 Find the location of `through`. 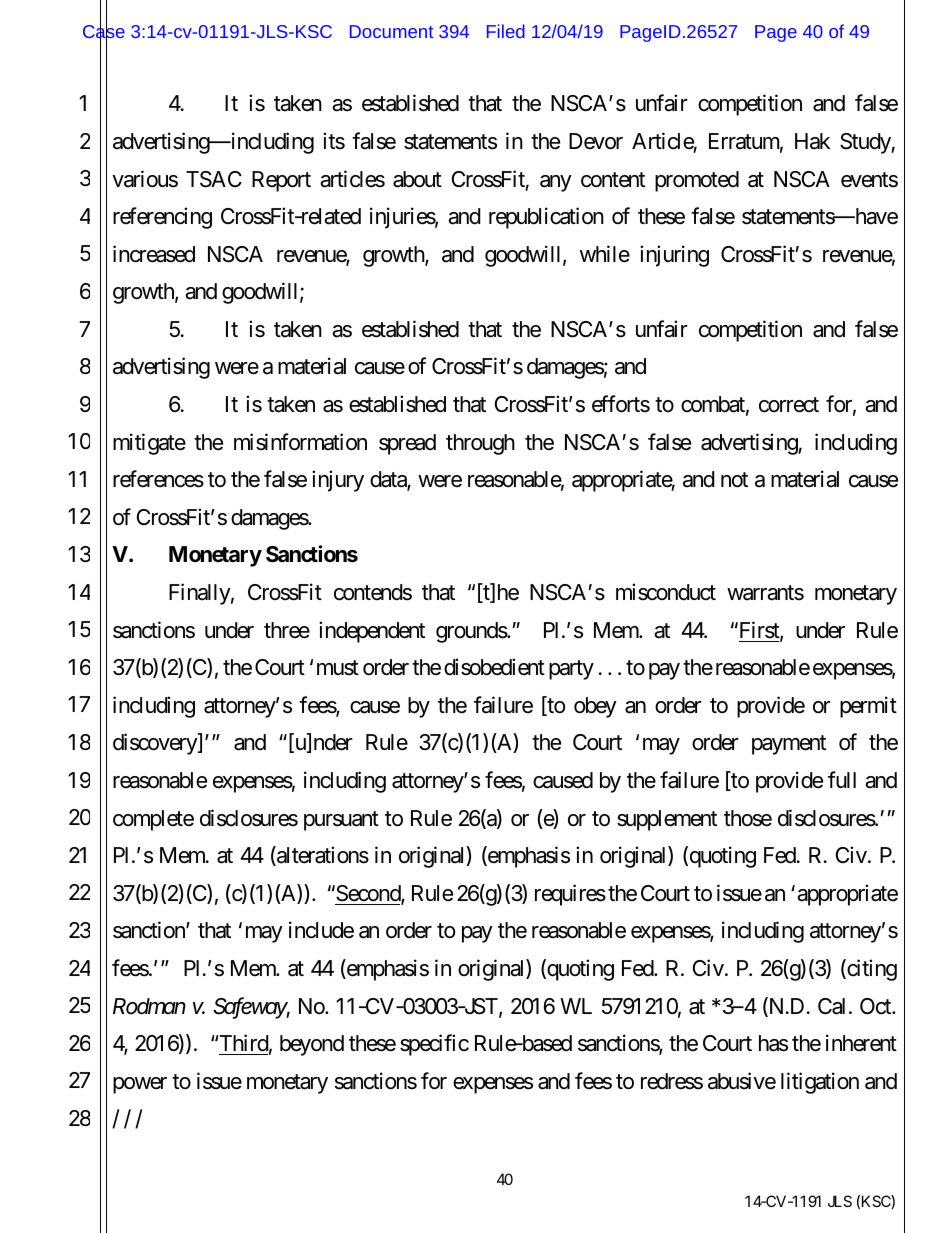

through is located at coordinates (480, 444).
